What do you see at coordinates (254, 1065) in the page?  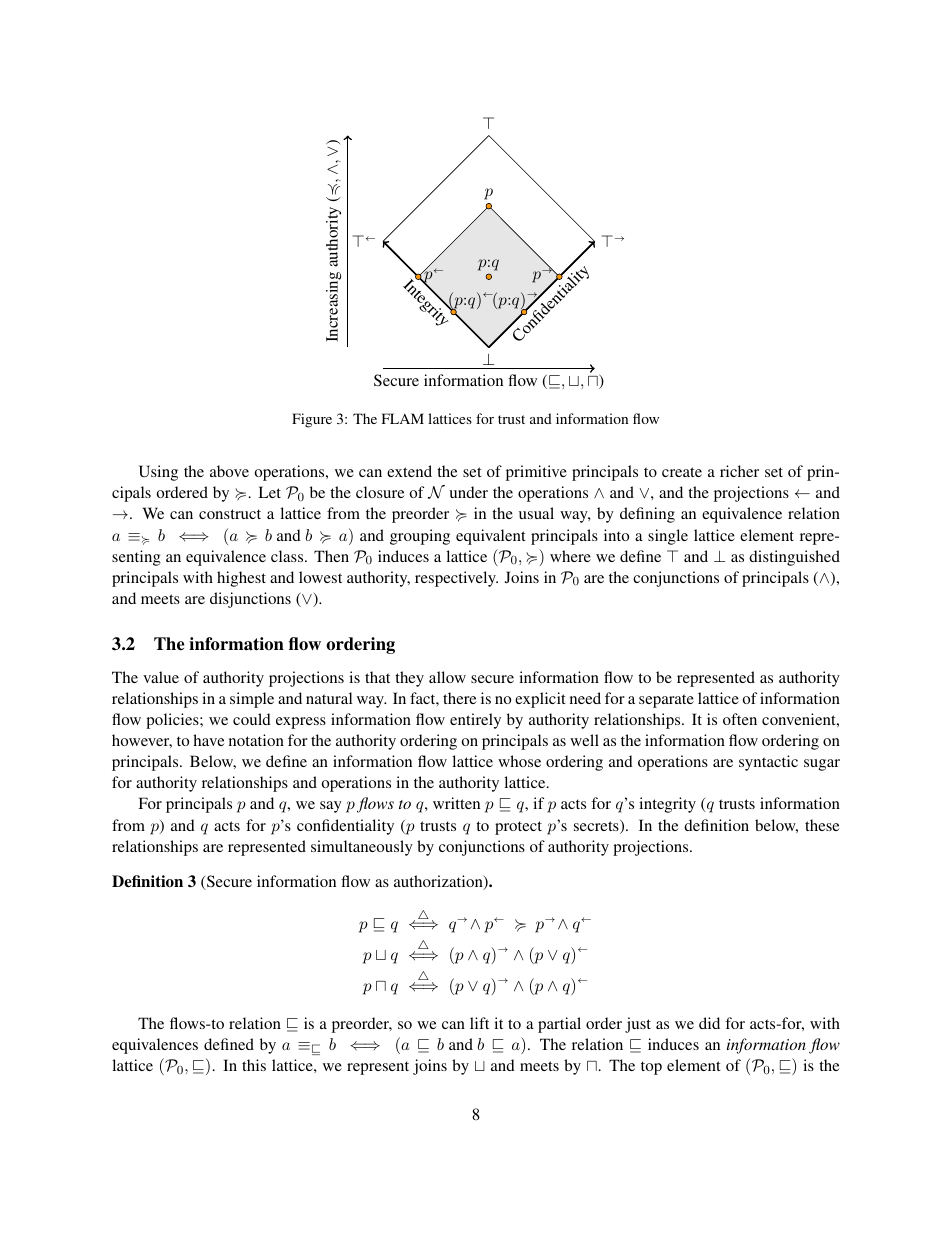 I see `this` at bounding box center [254, 1065].
